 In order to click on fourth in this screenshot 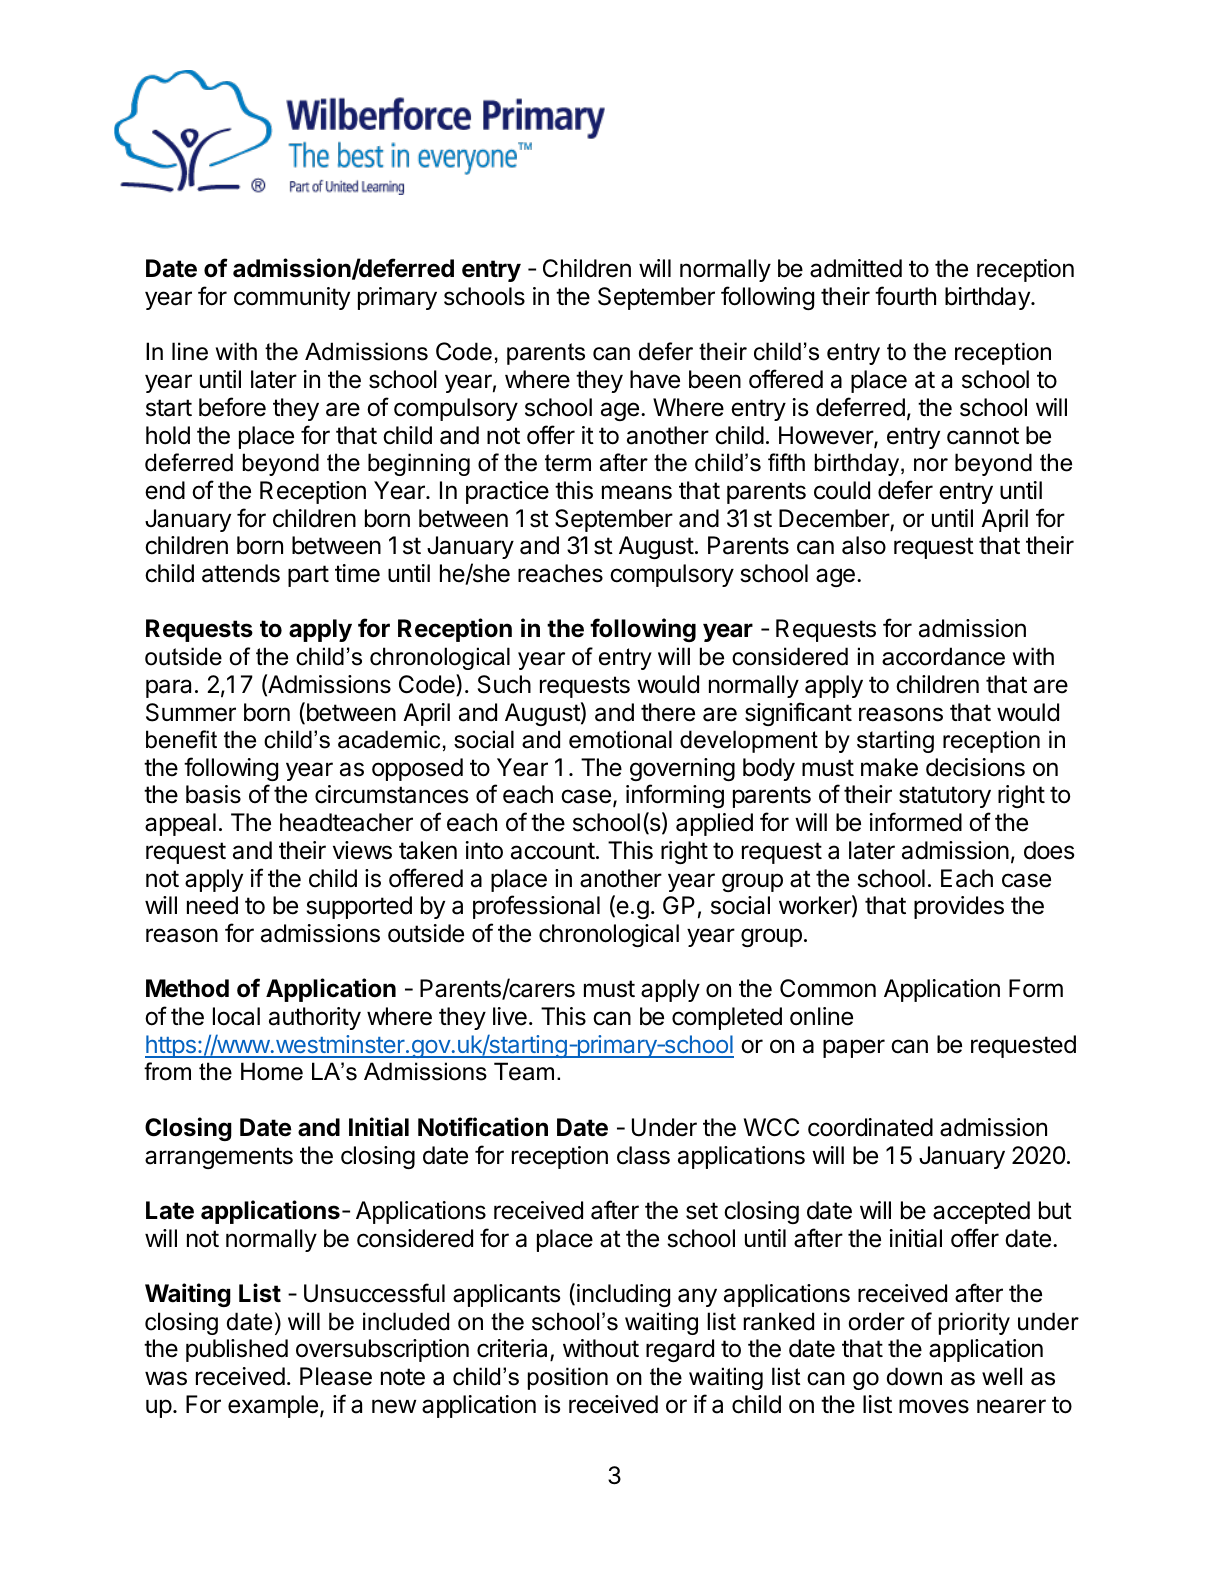, I will do `click(905, 296)`.
